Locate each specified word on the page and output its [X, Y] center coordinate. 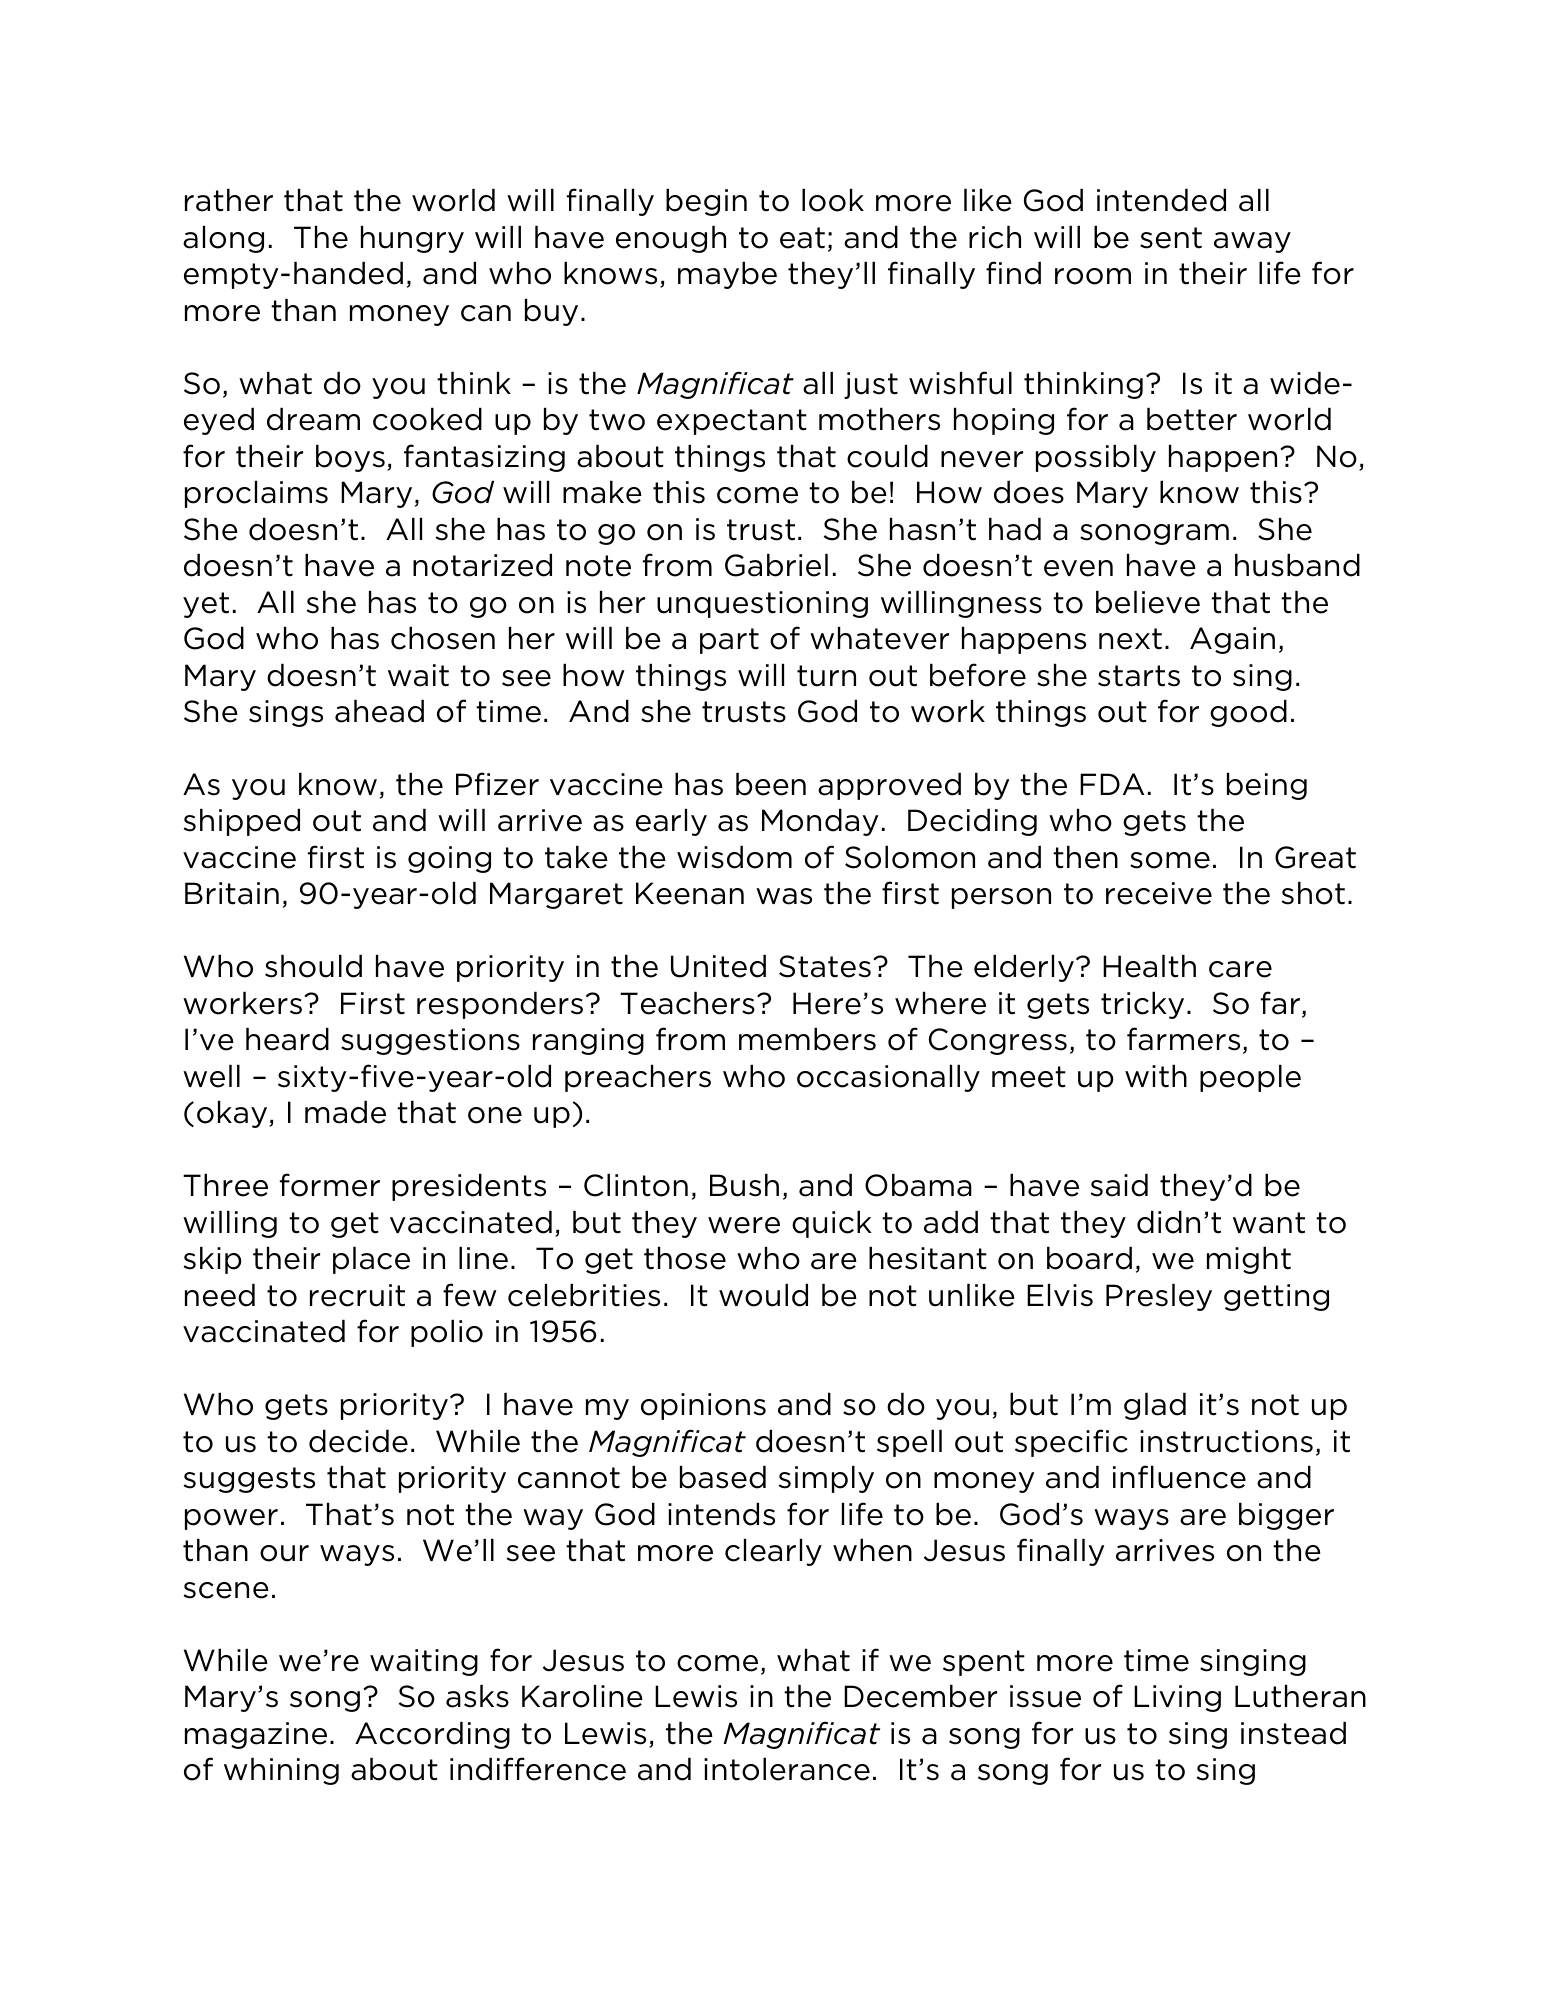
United [718, 966]
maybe [727, 275]
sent [1171, 238]
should [313, 966]
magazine [256, 1735]
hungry [412, 239]
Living [1177, 1698]
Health [1149, 966]
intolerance [787, 1769]
